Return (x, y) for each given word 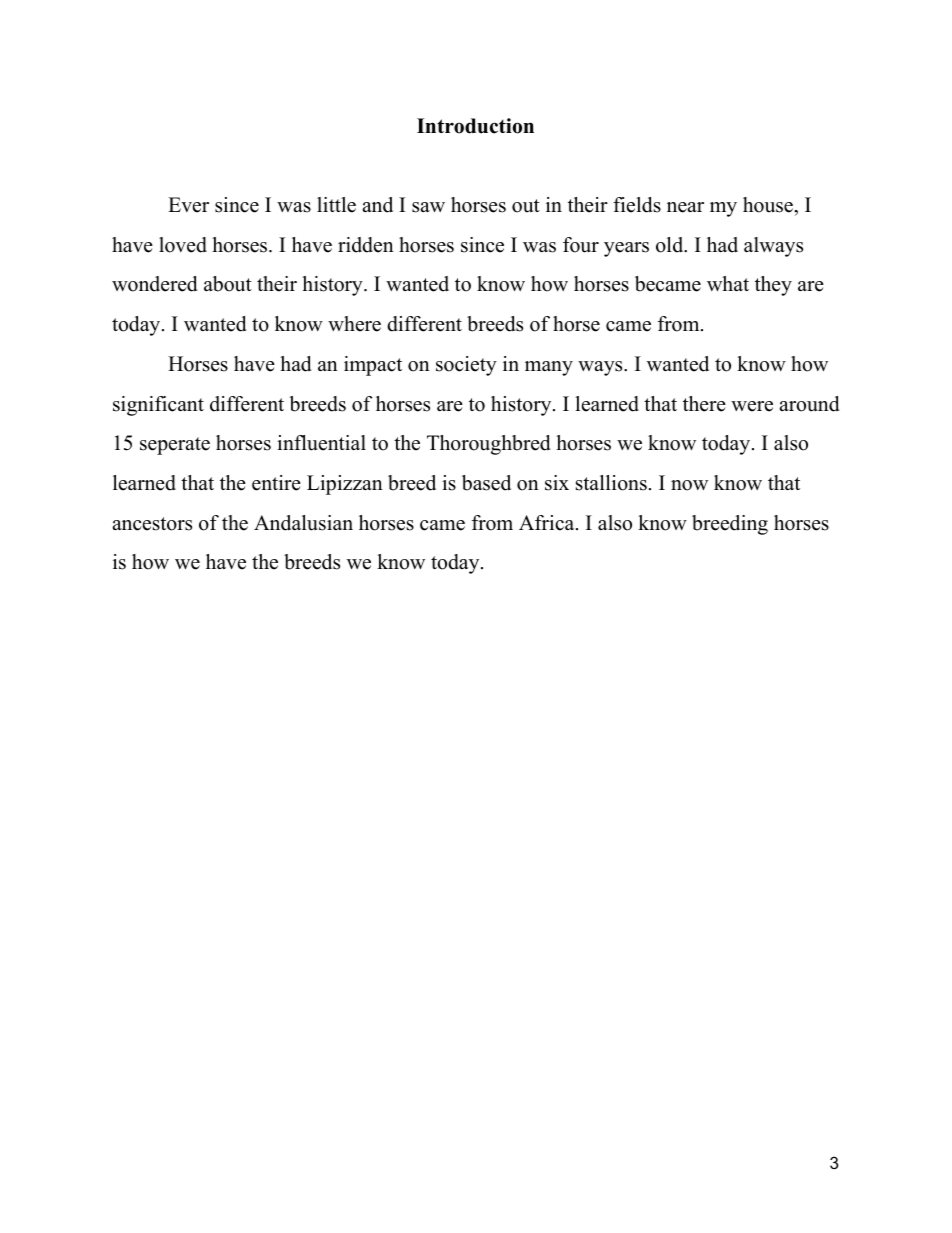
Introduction (475, 126)
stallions (611, 483)
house (769, 205)
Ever (188, 205)
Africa (548, 523)
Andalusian (303, 523)
